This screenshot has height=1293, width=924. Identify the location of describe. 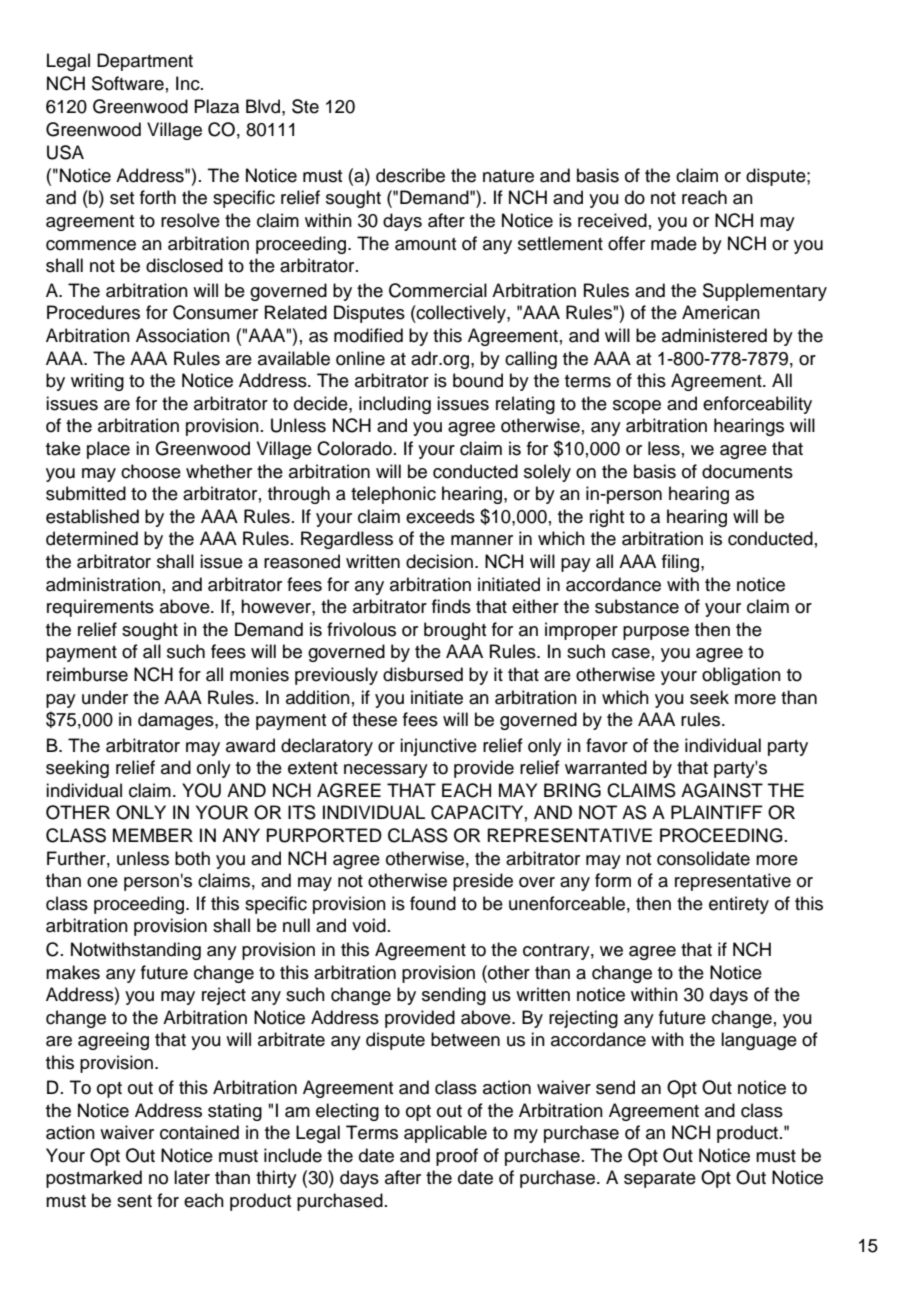
(410, 175).
